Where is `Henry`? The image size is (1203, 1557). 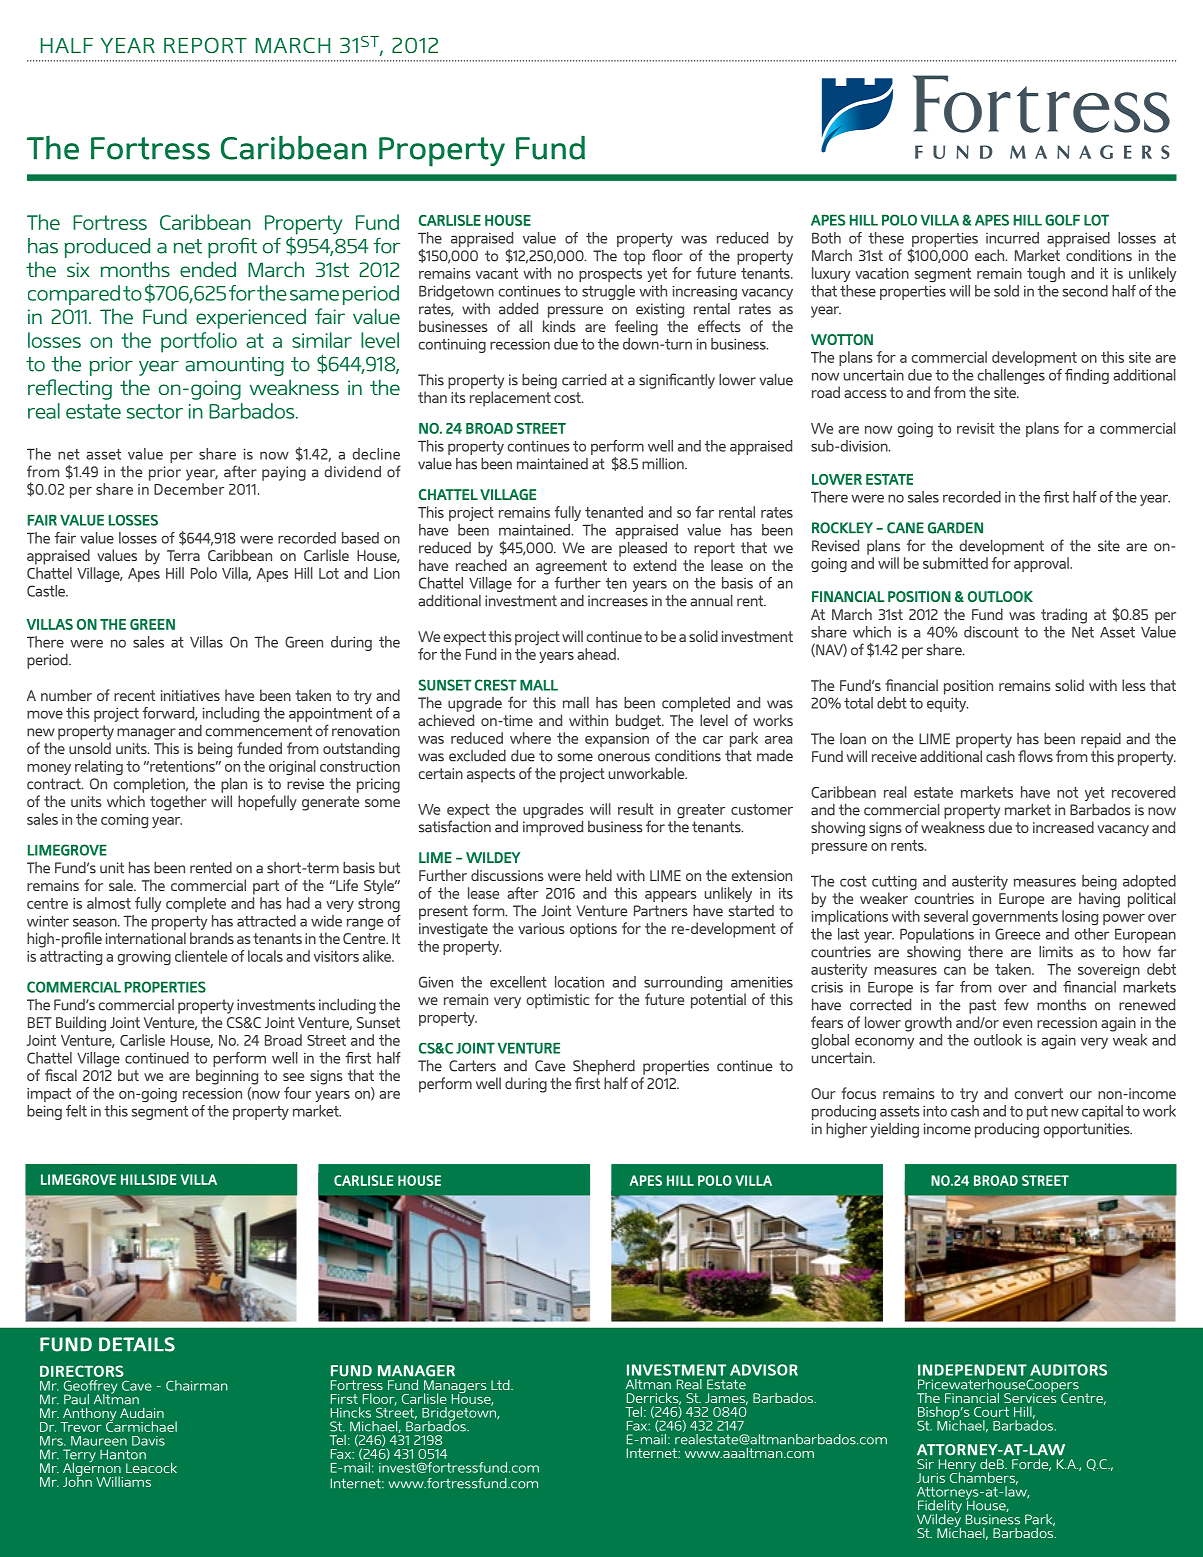 Henry is located at coordinates (956, 1467).
